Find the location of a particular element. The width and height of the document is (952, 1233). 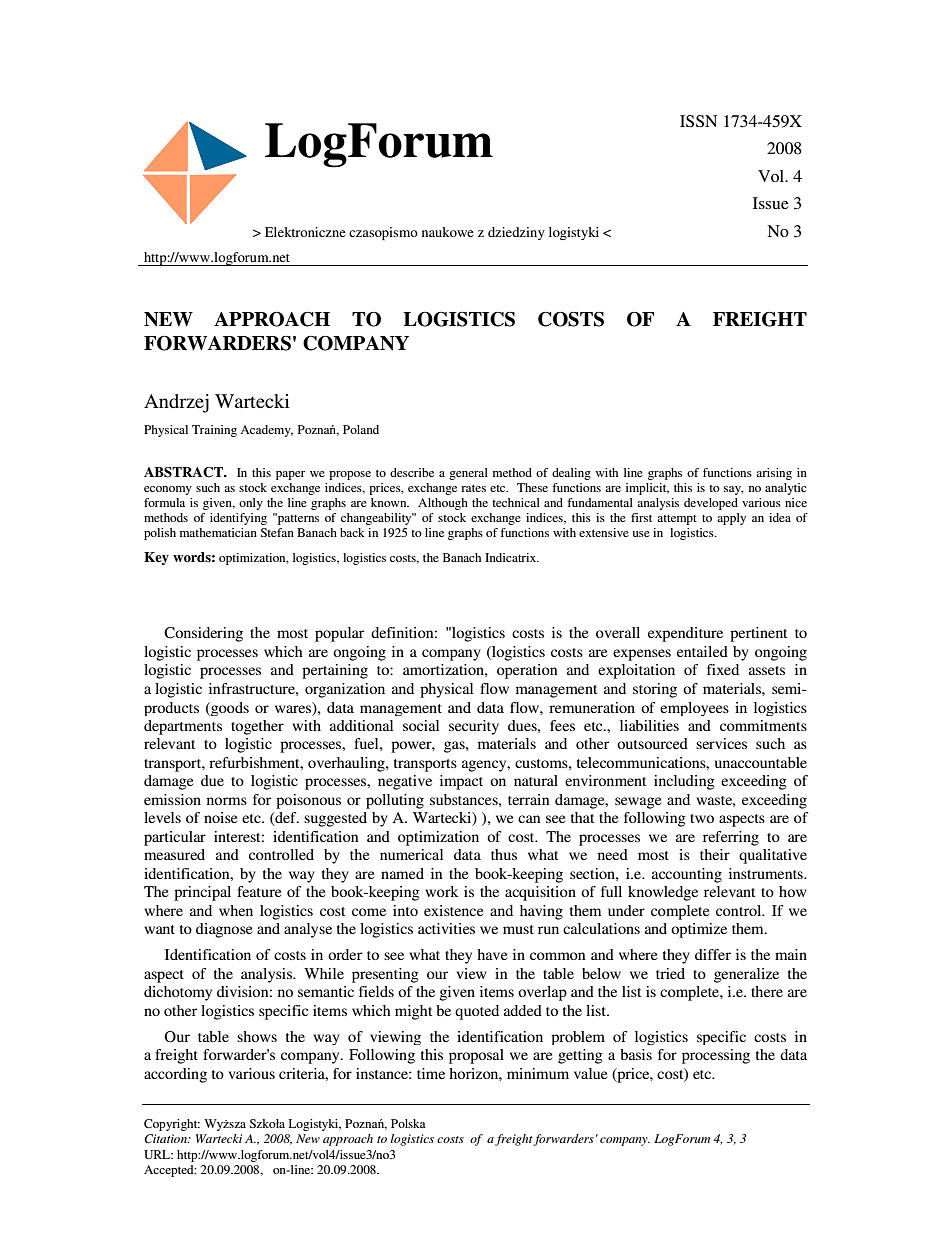

developed is located at coordinates (711, 504).
